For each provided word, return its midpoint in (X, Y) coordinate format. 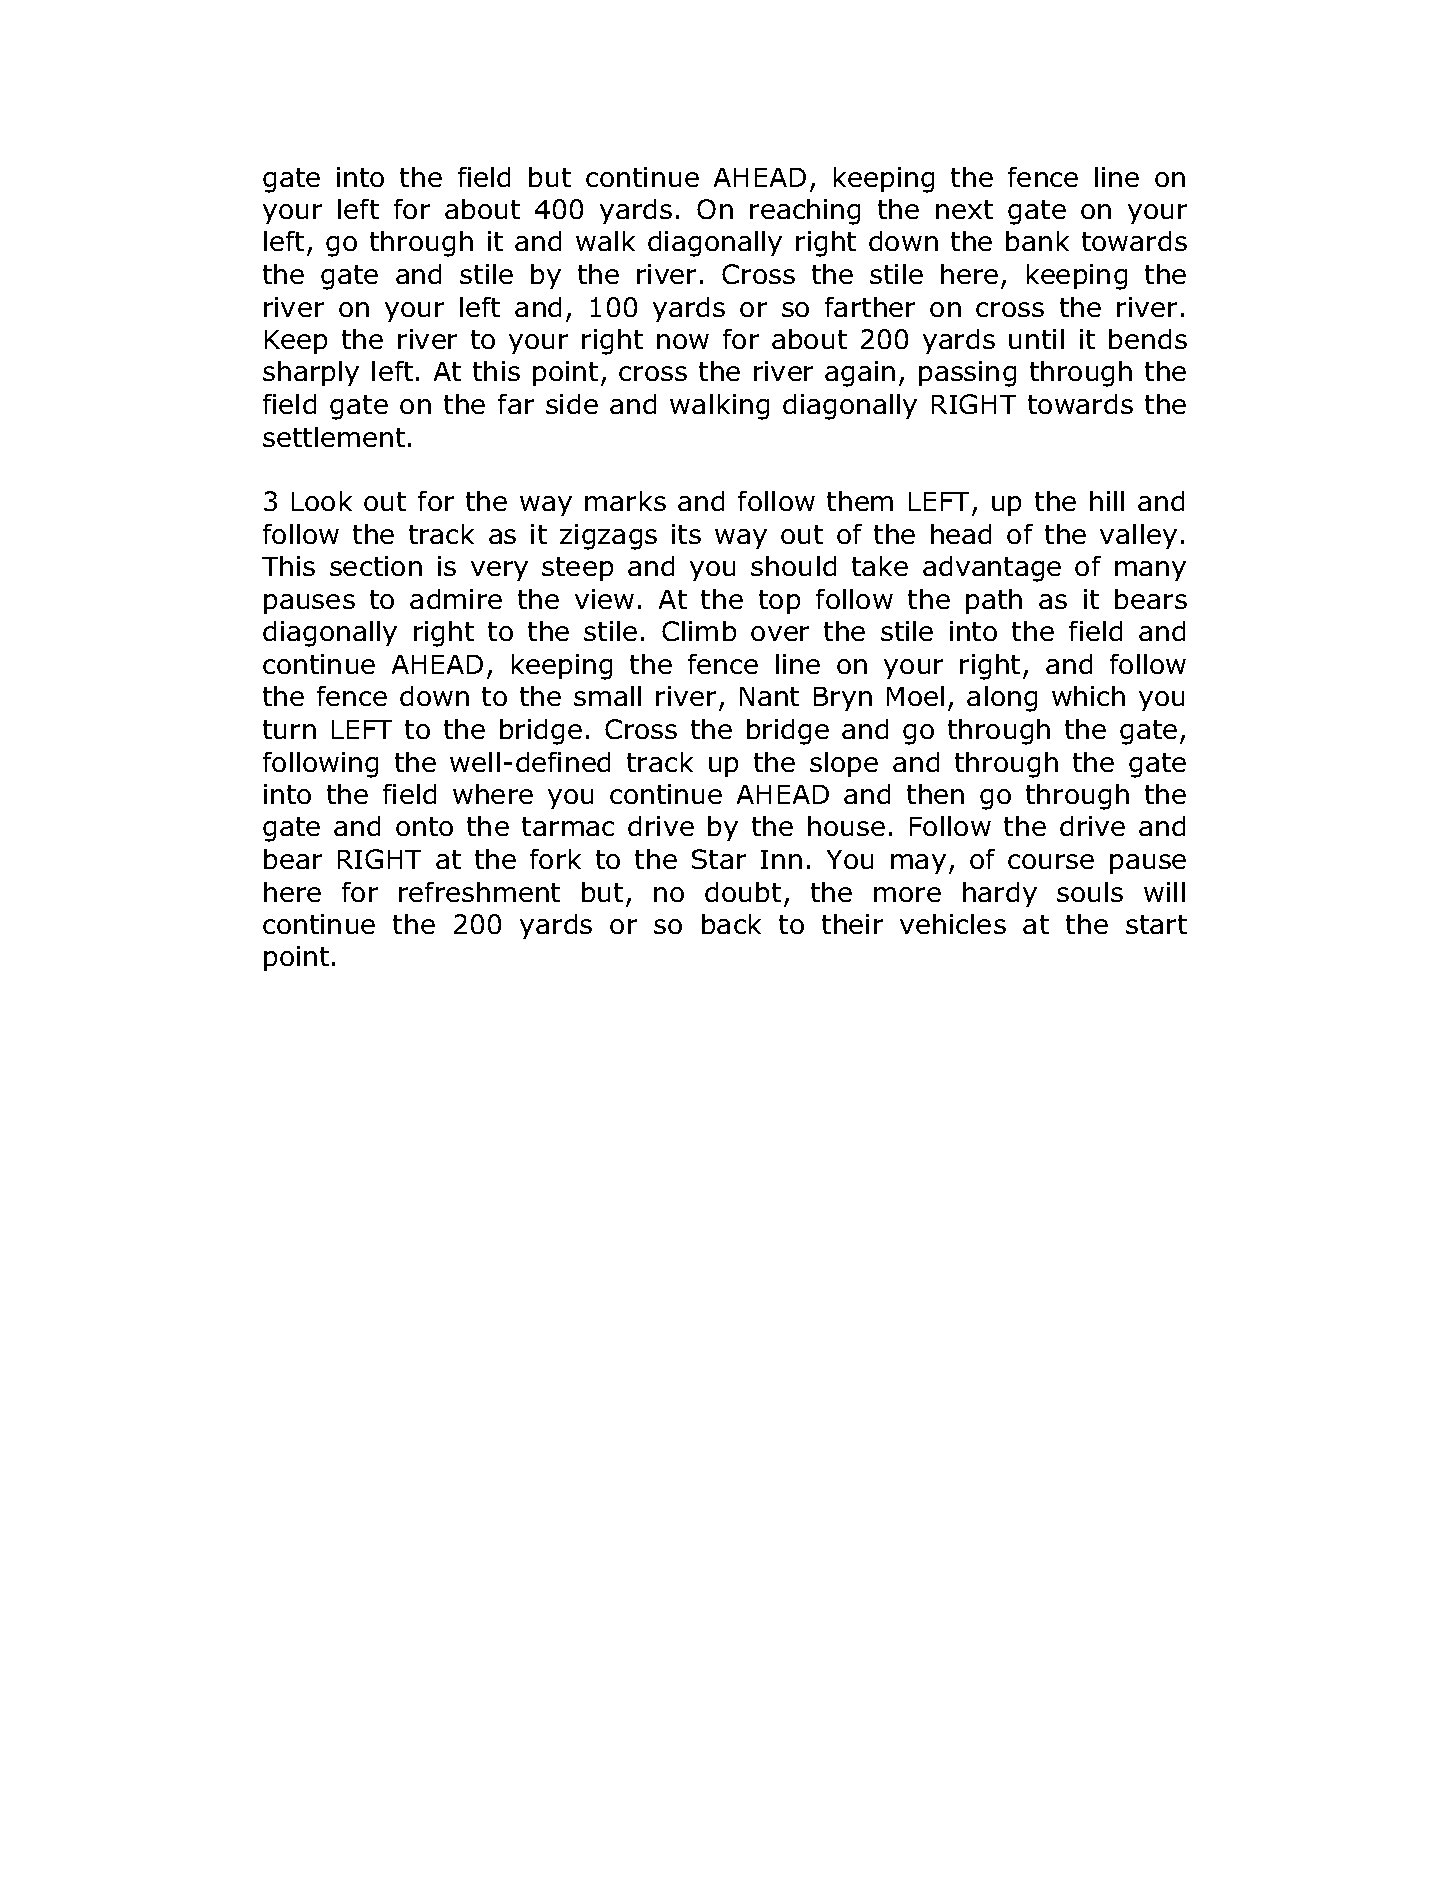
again (860, 374)
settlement (334, 437)
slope (844, 764)
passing (967, 374)
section (376, 566)
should (793, 566)
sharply (311, 373)
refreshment (479, 892)
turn (289, 729)
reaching (805, 212)
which (1088, 696)
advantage (992, 569)
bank (1037, 241)
